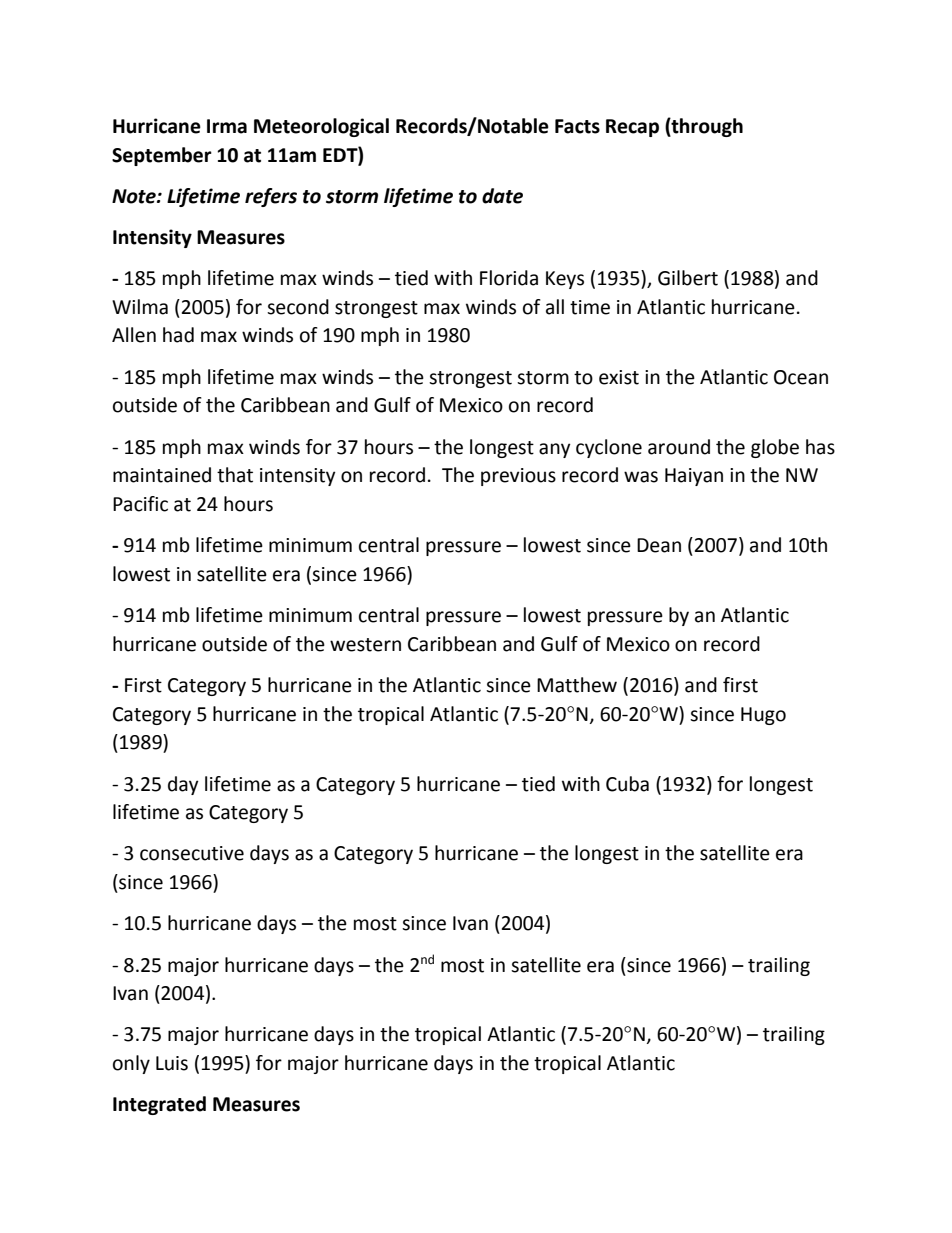 This page has height=1233, width=952. What do you see at coordinates (632, 128) in the page?
I see `Recap` at bounding box center [632, 128].
